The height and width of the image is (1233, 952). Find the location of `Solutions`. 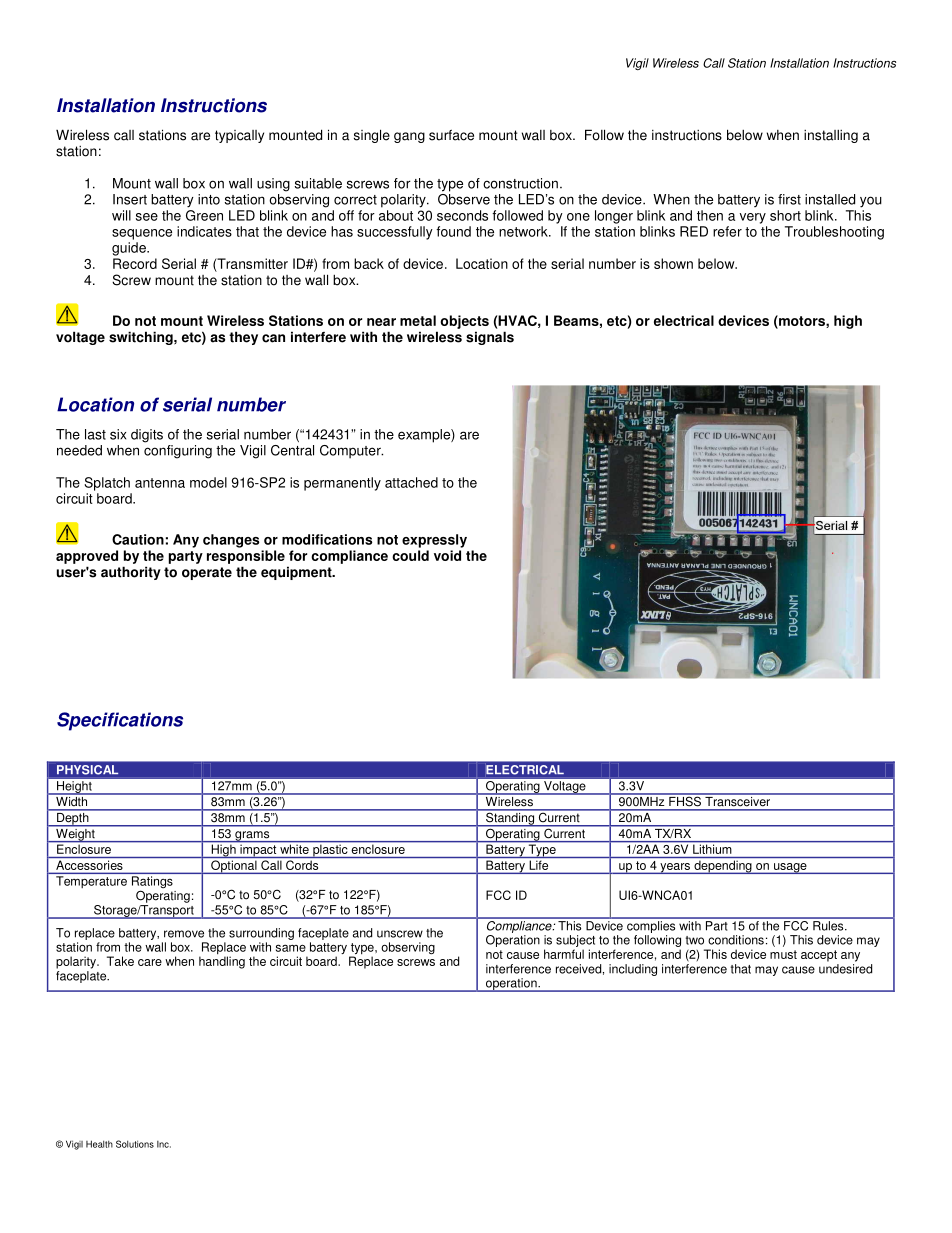

Solutions is located at coordinates (135, 1144).
